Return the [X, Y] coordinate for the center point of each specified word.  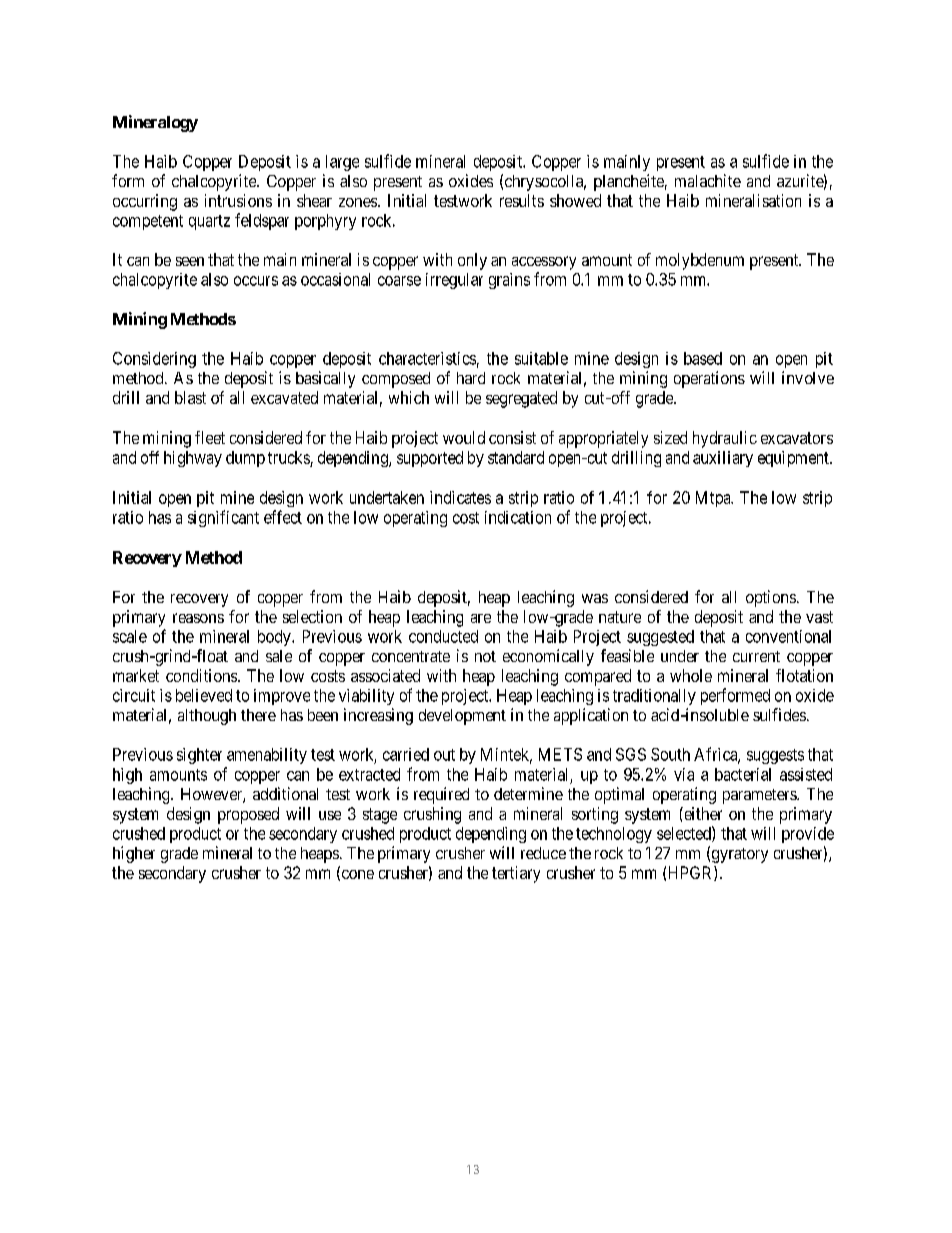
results [522, 200]
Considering [154, 360]
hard [471, 378]
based [703, 358]
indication [518, 517]
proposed [248, 815]
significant [223, 518]
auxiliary [723, 459]
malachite [708, 180]
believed [204, 695]
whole [691, 675]
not [485, 656]
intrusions [238, 200]
